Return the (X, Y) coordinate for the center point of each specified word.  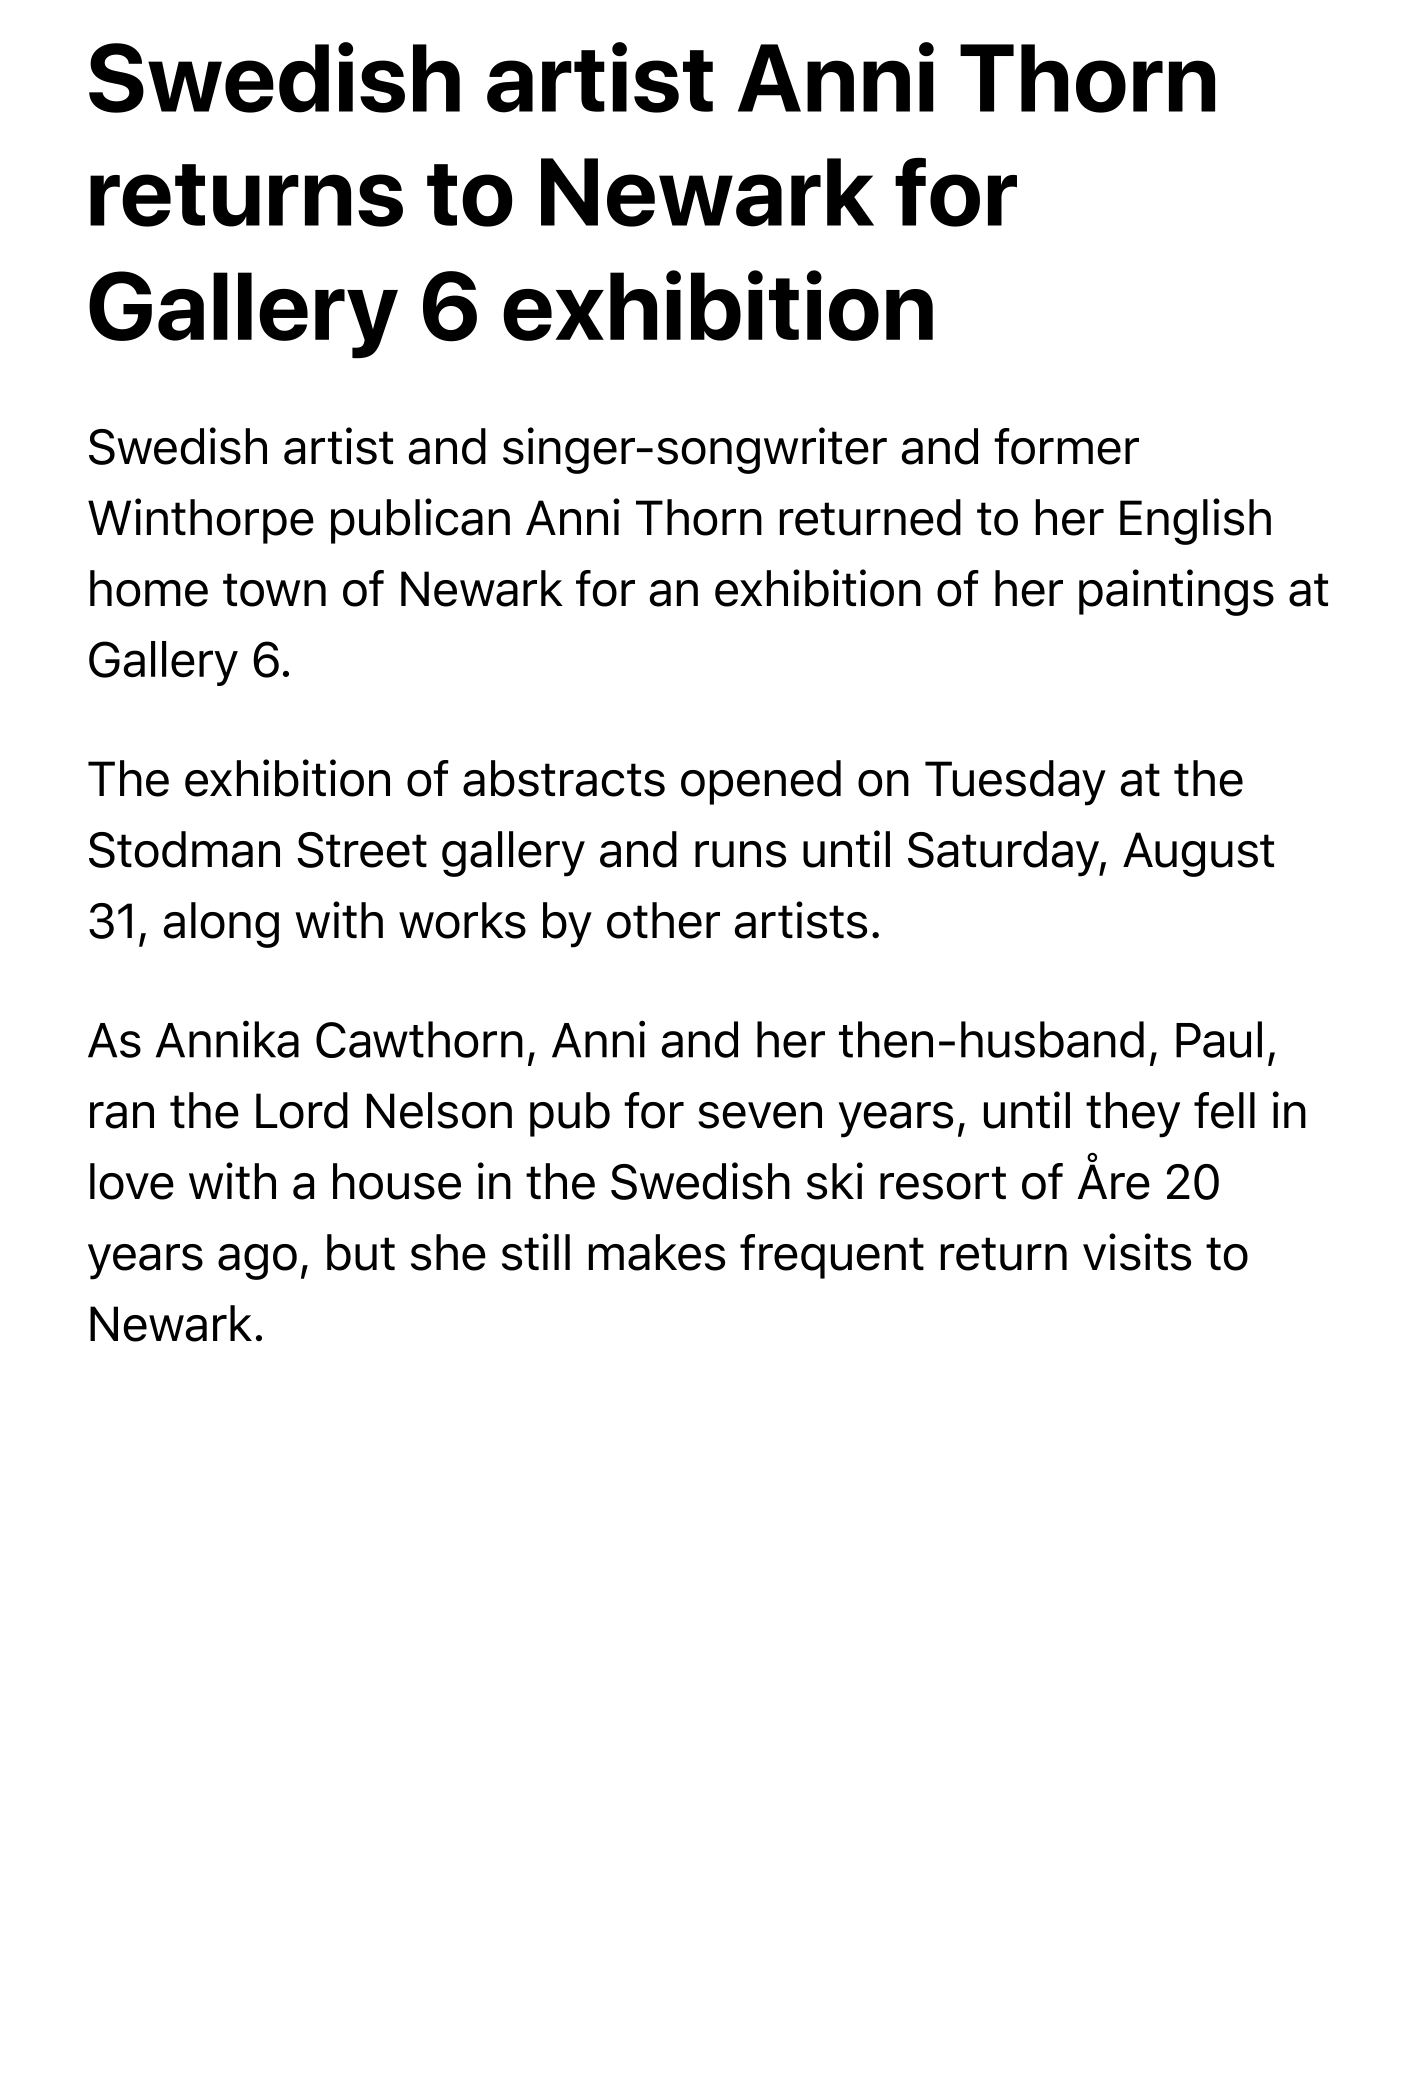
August (1198, 854)
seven (760, 1115)
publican (420, 521)
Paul (1219, 1039)
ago (257, 1262)
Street (362, 850)
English (1195, 521)
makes (657, 1252)
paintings (1176, 592)
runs (740, 854)
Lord (302, 1110)
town (274, 590)
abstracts (564, 778)
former (1066, 446)
